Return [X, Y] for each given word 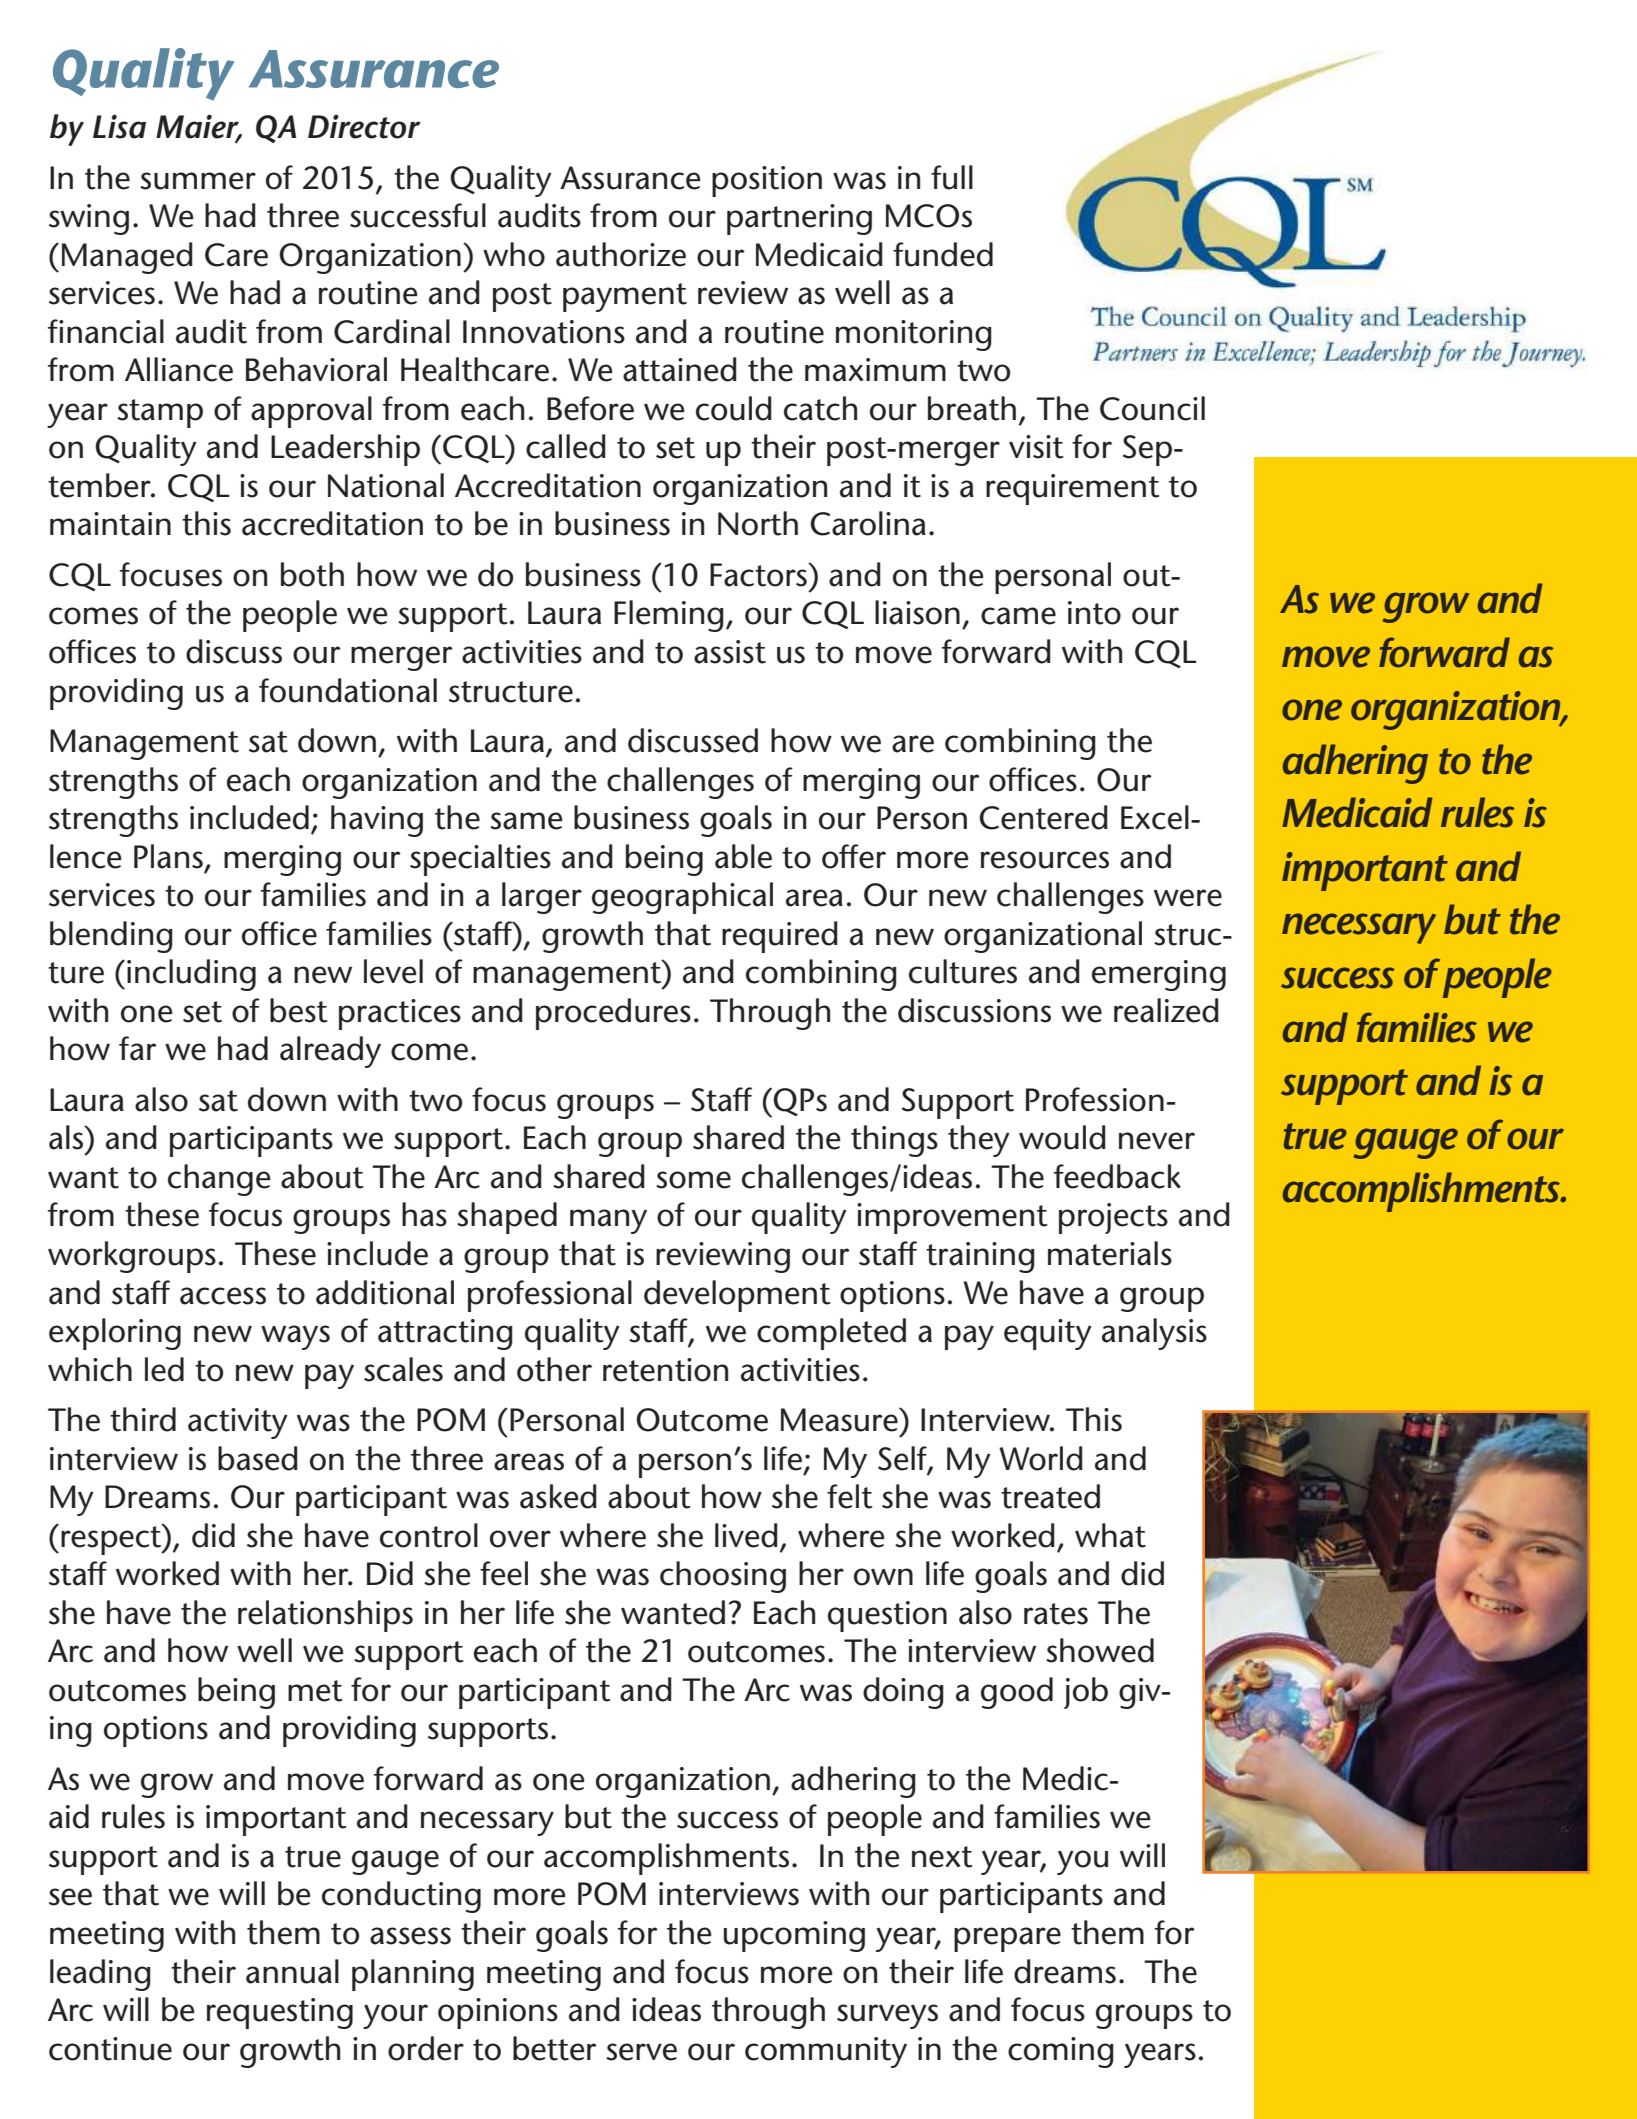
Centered [1043, 817]
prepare [1007, 1939]
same [526, 821]
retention [665, 1370]
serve [641, 2052]
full [952, 177]
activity [238, 1423]
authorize [621, 254]
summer [198, 181]
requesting [280, 2013]
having [377, 821]
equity [1048, 1334]
